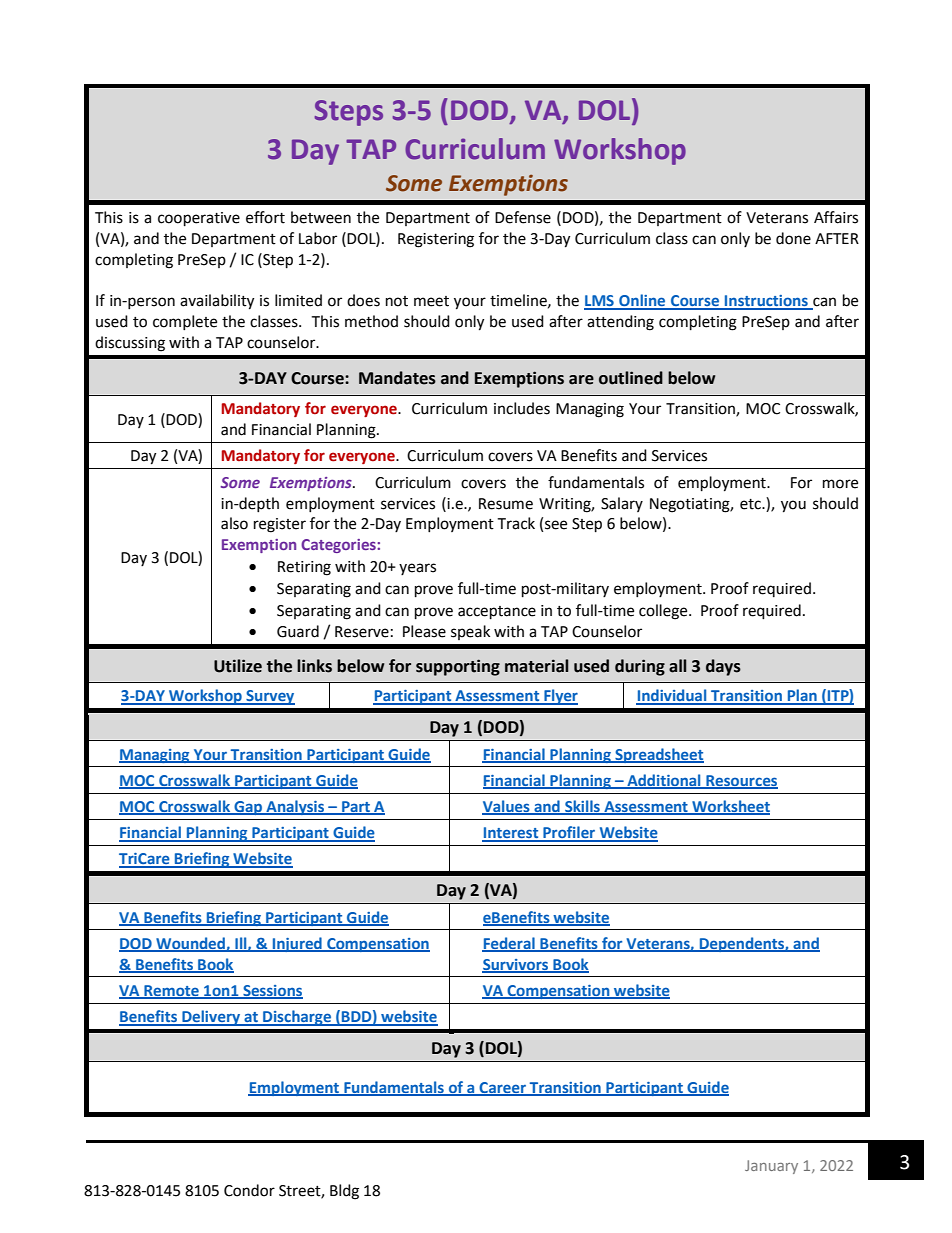 The height and width of the document is (1233, 952). Describe the element at coordinates (751, 504) in the document. I see `etc` at that location.
